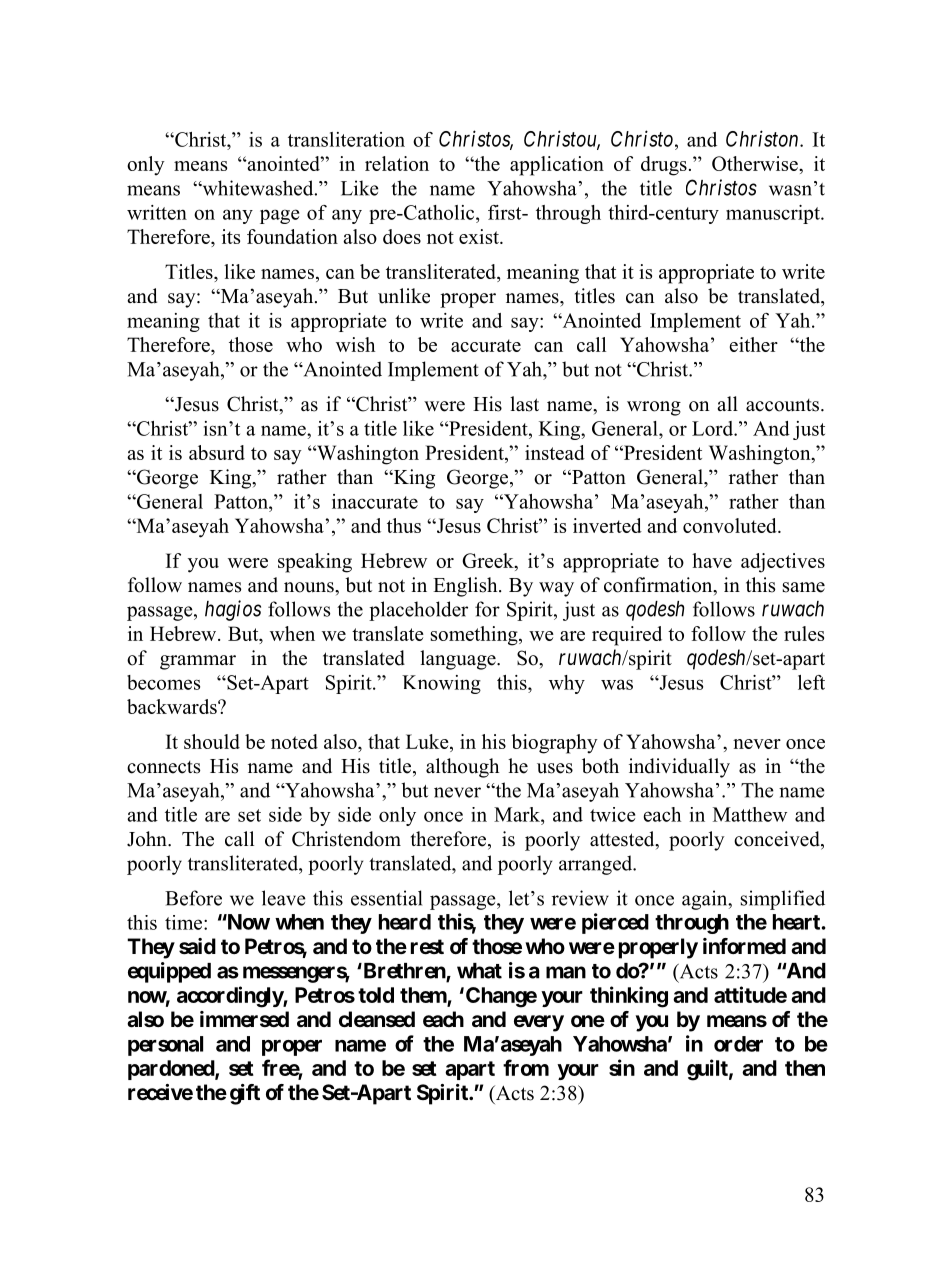  What do you see at coordinates (526, 1067) in the screenshot?
I see `from` at bounding box center [526, 1067].
